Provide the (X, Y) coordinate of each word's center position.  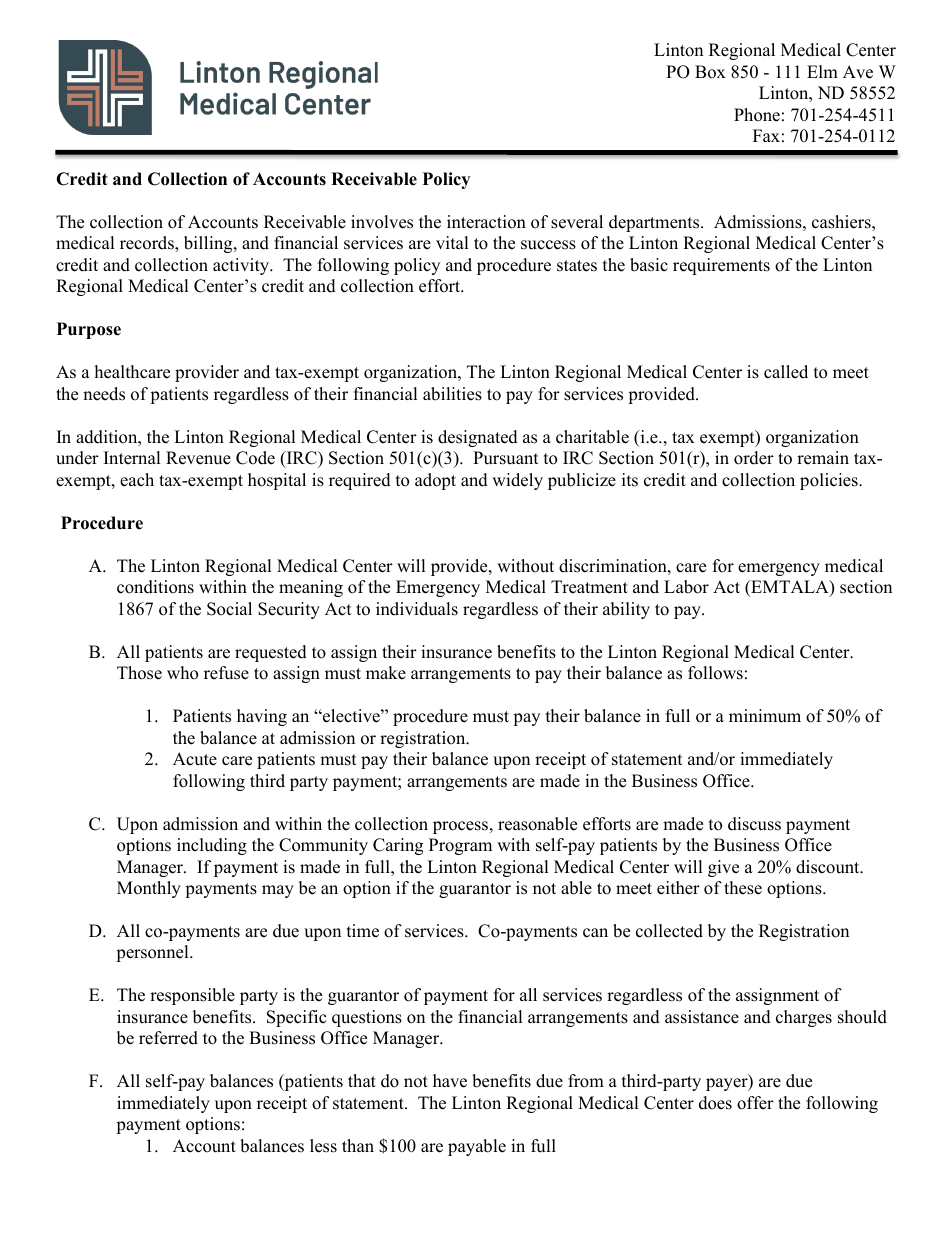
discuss (754, 824)
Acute (195, 759)
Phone (757, 115)
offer (755, 1103)
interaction (486, 222)
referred (168, 1038)
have (450, 1081)
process (460, 827)
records (148, 244)
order (754, 458)
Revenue (198, 458)
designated (478, 438)
